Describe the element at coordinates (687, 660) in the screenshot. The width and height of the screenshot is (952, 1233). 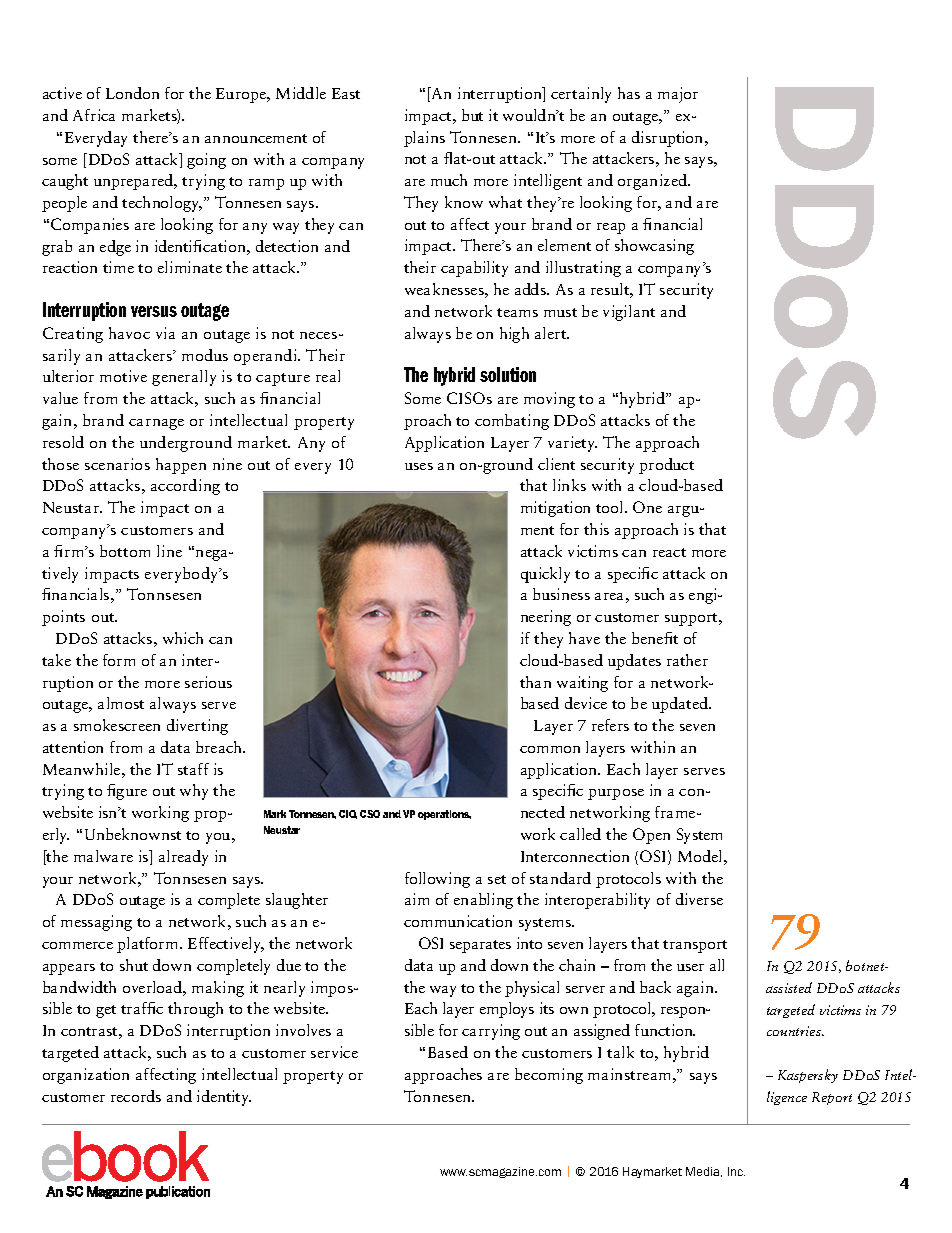
I see `rather` at that location.
